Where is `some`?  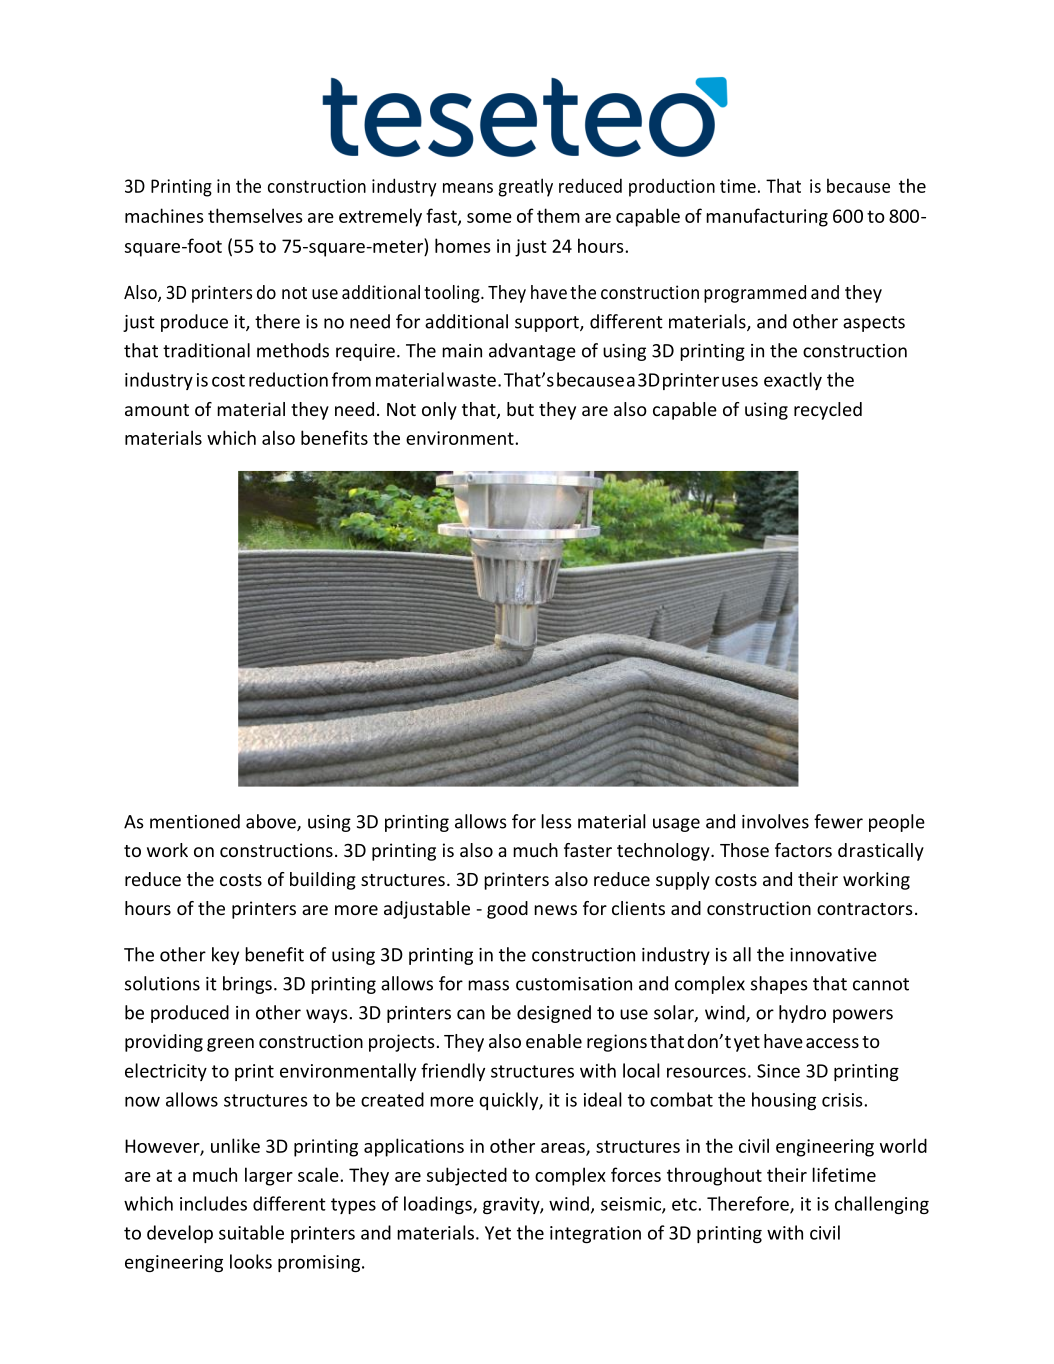
some is located at coordinates (489, 218).
